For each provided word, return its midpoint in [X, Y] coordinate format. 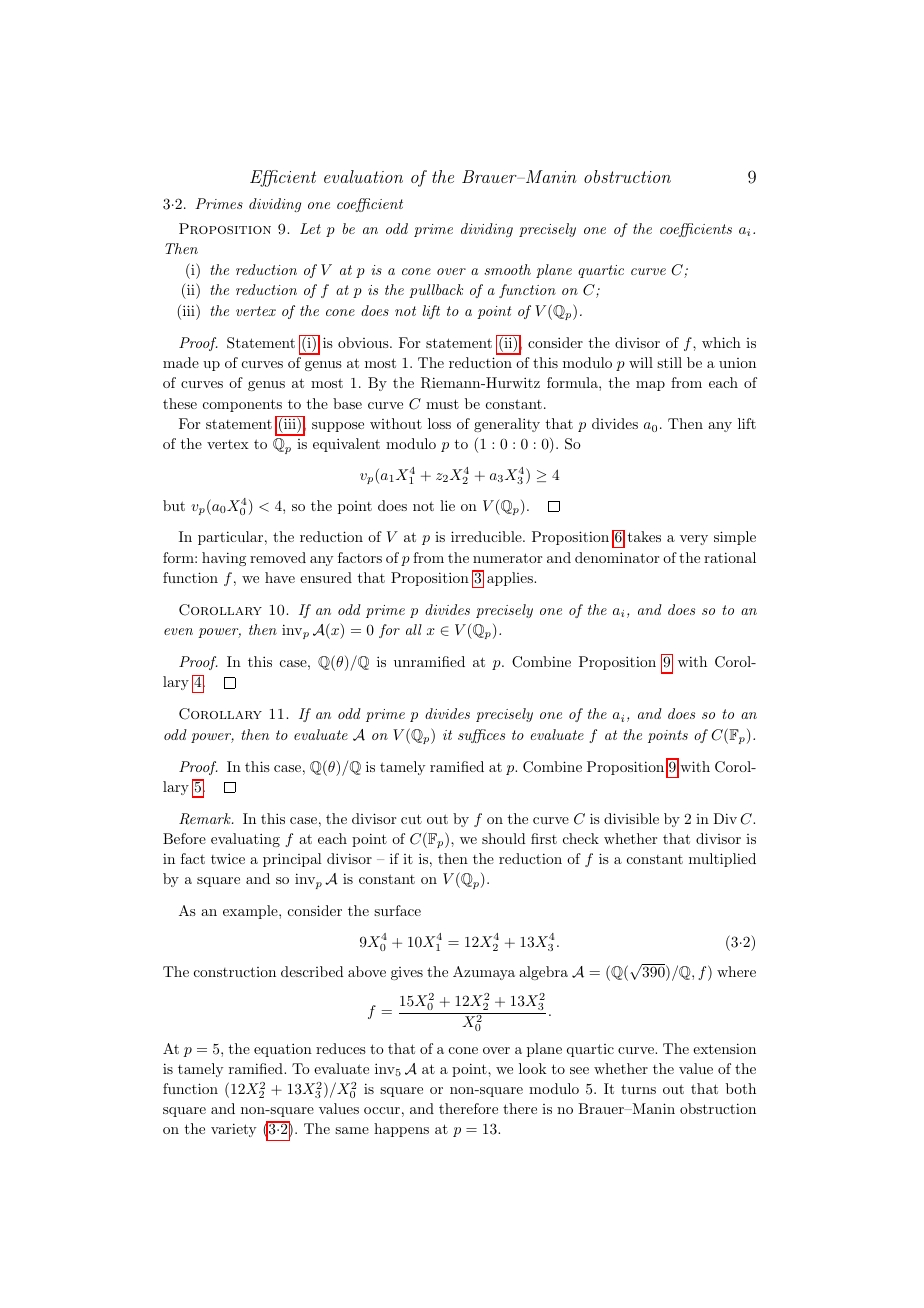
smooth [507, 269]
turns [638, 1089]
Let [310, 228]
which [721, 342]
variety [233, 1130]
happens [401, 1130]
